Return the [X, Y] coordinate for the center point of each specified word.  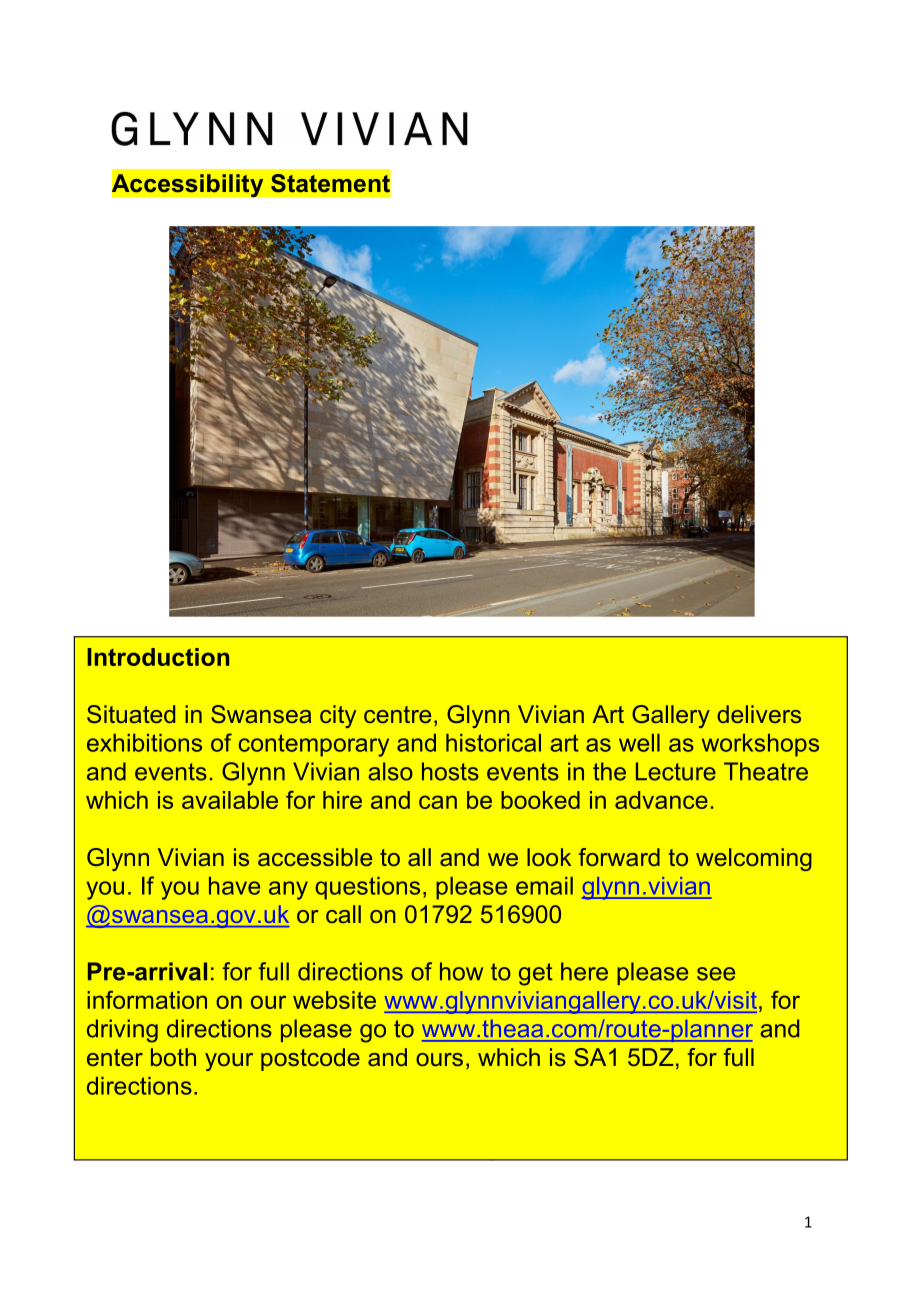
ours [439, 1059]
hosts [450, 771]
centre [397, 714]
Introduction [158, 657]
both [173, 1057]
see [716, 974]
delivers [759, 714]
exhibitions [144, 743]
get [536, 974]
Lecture [676, 771]
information [147, 1000]
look [549, 857]
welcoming [754, 859]
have [234, 886]
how [461, 971]
